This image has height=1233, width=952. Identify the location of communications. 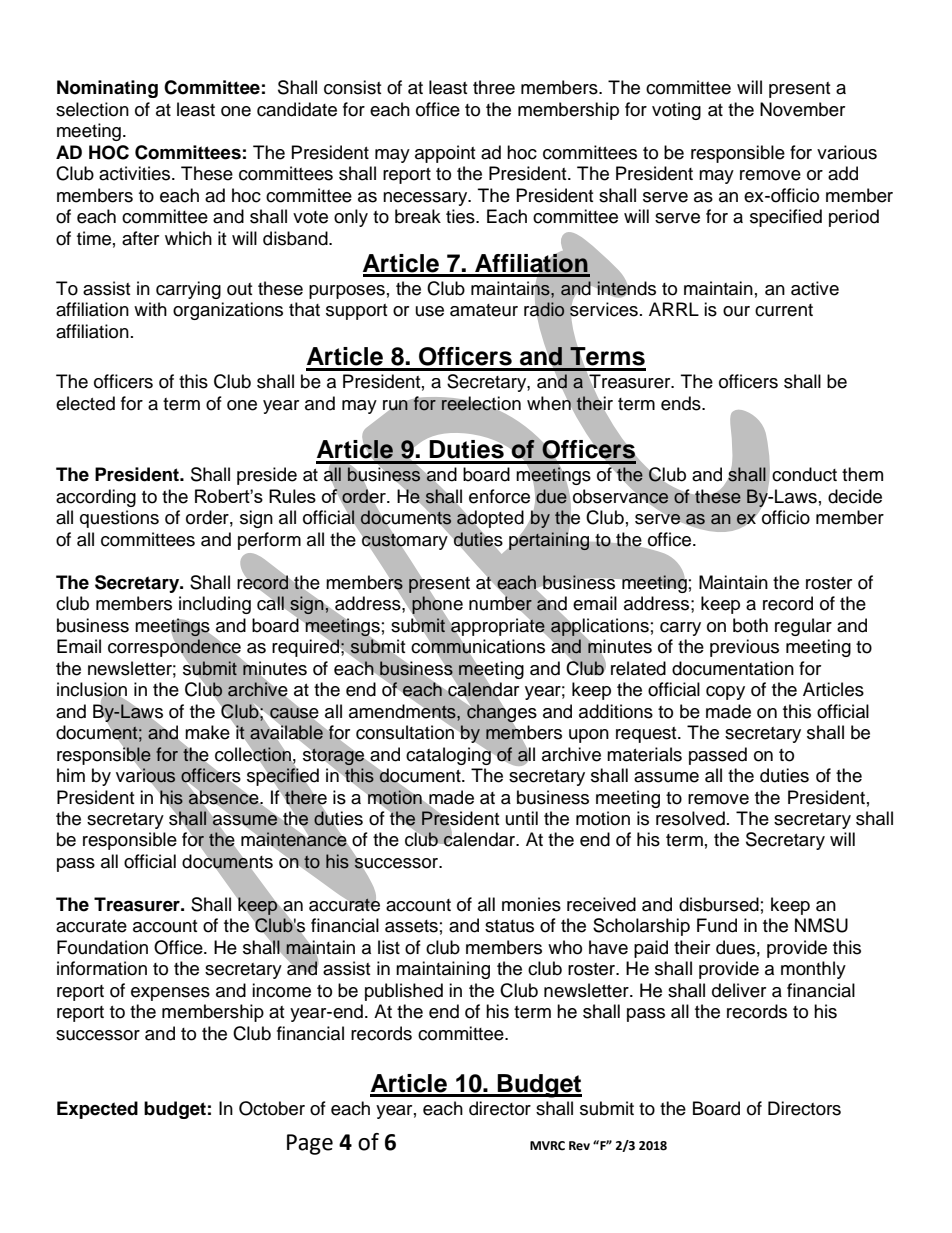
(478, 646).
